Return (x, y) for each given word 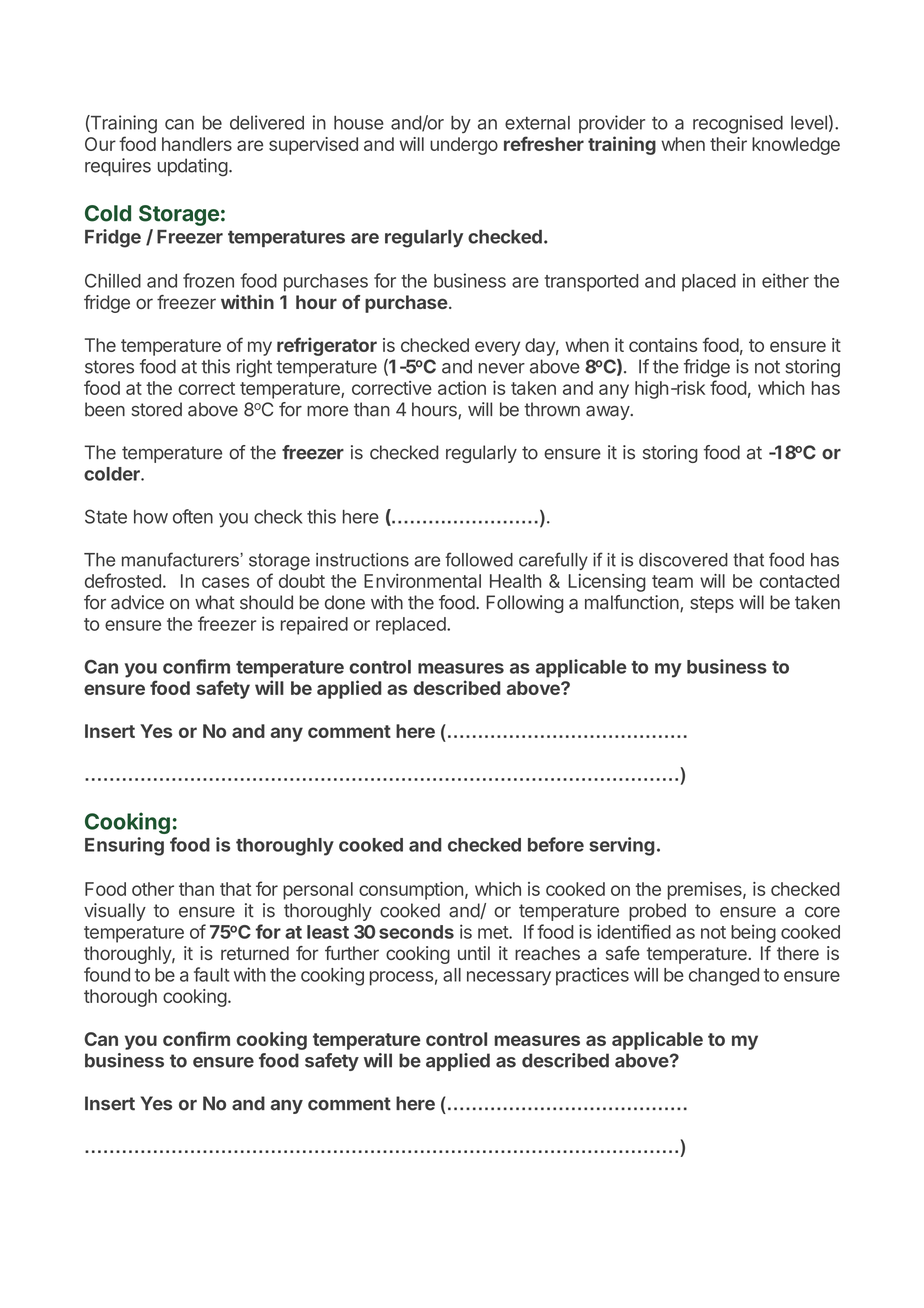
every (497, 348)
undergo (464, 146)
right (254, 368)
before (556, 844)
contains (663, 345)
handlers (197, 144)
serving (622, 846)
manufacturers (181, 559)
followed (479, 559)
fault (212, 974)
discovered (683, 560)
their (728, 144)
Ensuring (124, 846)
